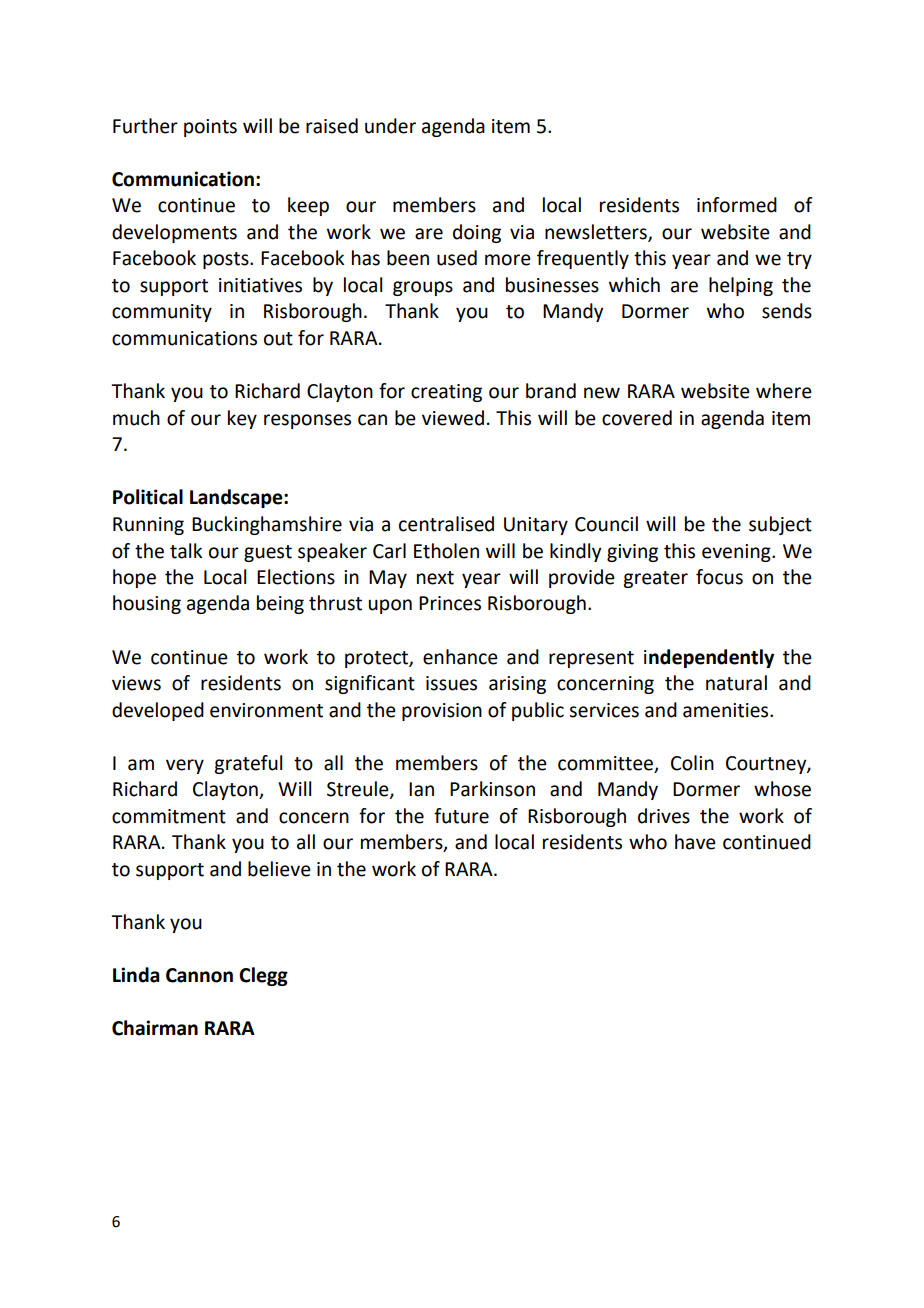 Image resolution: width=924 pixels, height=1308 pixels. I want to click on very, so click(185, 766).
